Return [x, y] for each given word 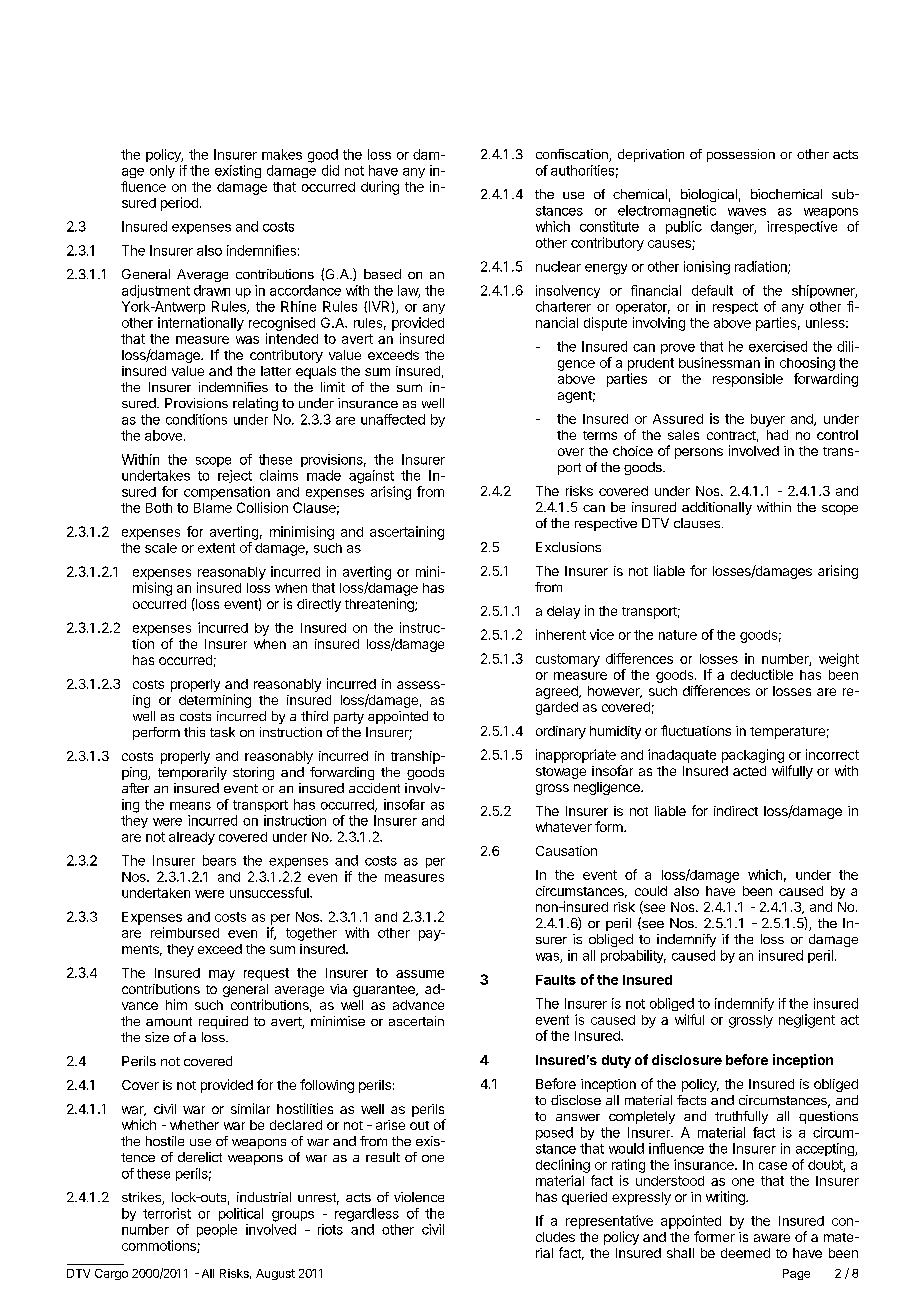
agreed [558, 692]
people [217, 1230]
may [222, 975]
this [194, 732]
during [380, 188]
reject [235, 476]
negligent [807, 1021]
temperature [787, 733]
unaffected [393, 419]
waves [747, 212]
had [777, 435]
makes [282, 154]
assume [420, 974]
